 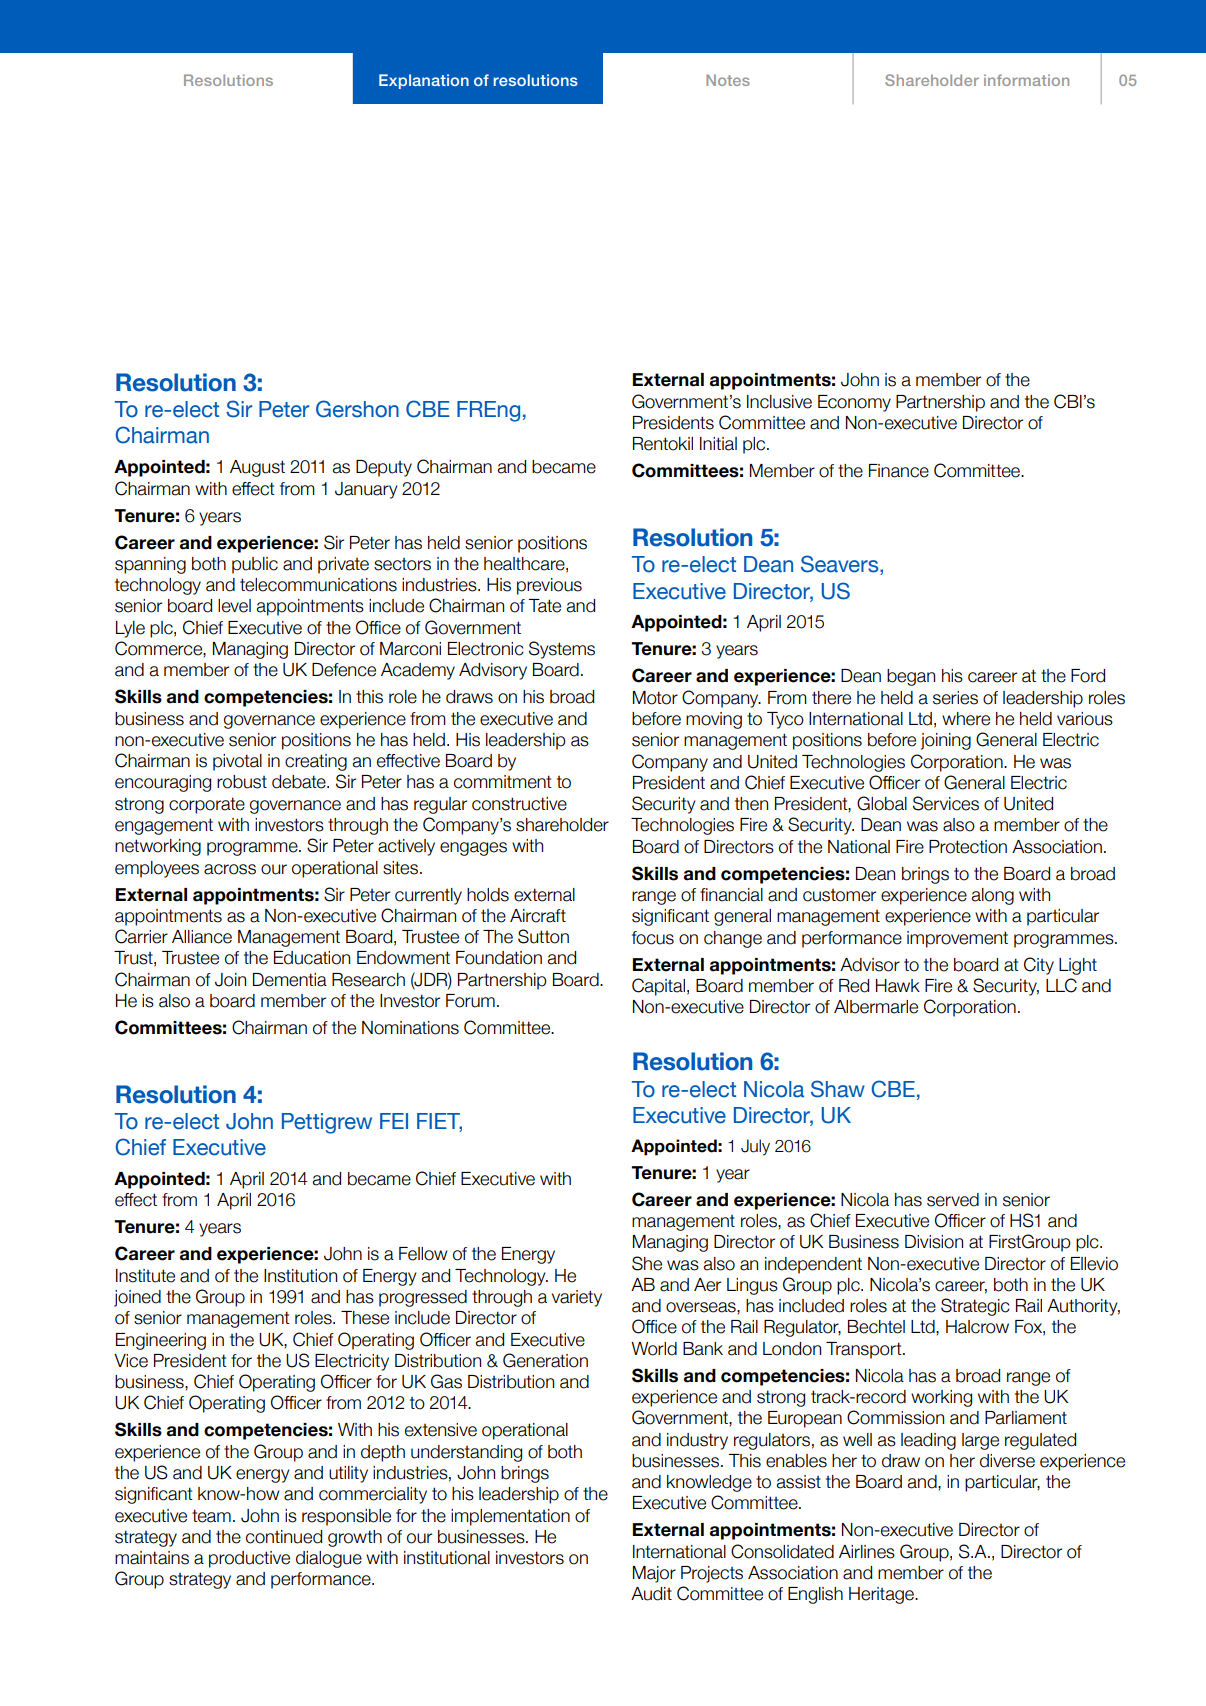 I want to click on across, so click(x=230, y=869).
